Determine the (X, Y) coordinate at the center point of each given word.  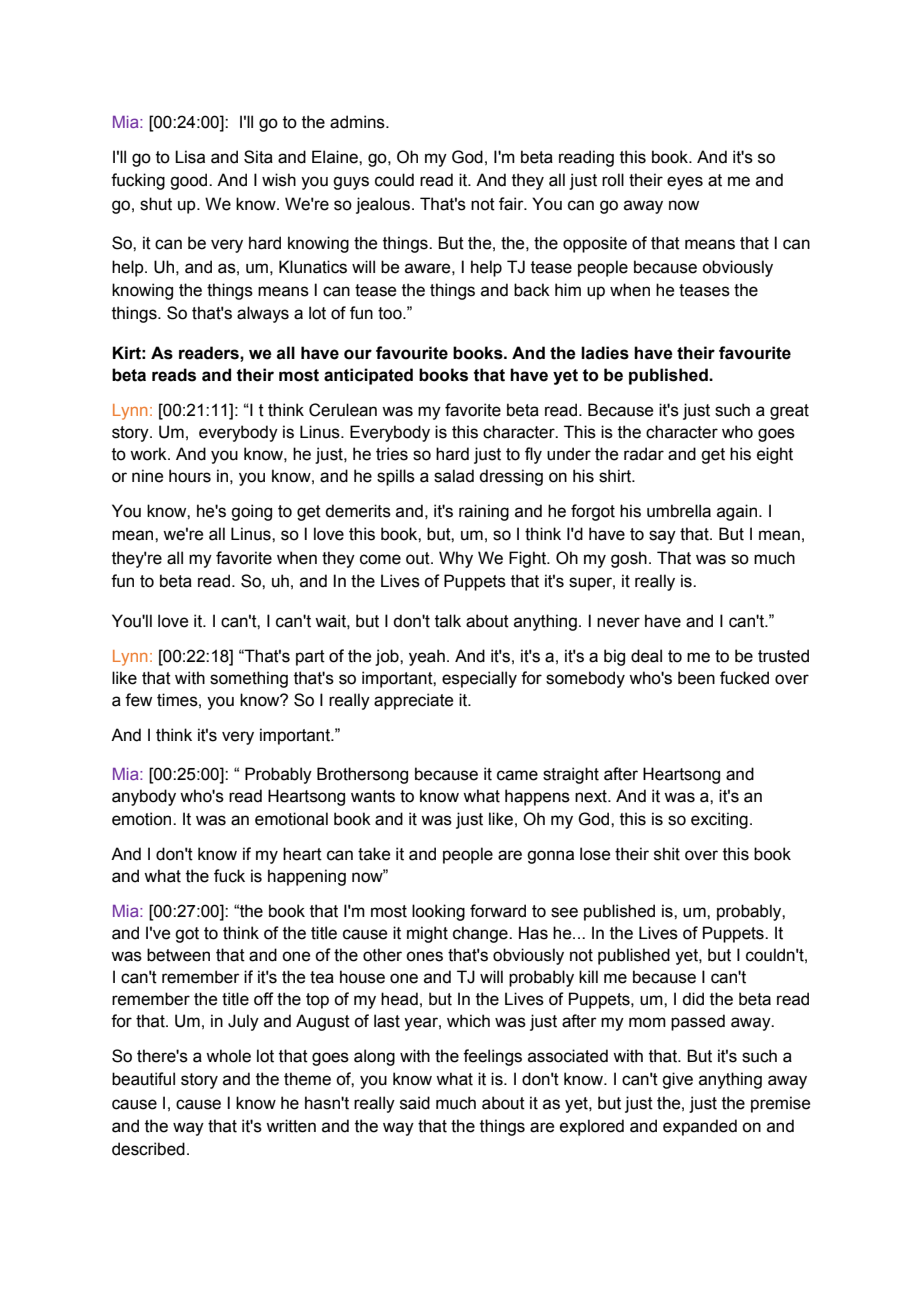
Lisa (190, 157)
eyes (685, 183)
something (249, 679)
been (696, 678)
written (291, 1126)
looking (438, 912)
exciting (719, 820)
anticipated (368, 376)
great (789, 412)
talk (448, 621)
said (415, 1103)
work (149, 454)
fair (512, 204)
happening (307, 877)
